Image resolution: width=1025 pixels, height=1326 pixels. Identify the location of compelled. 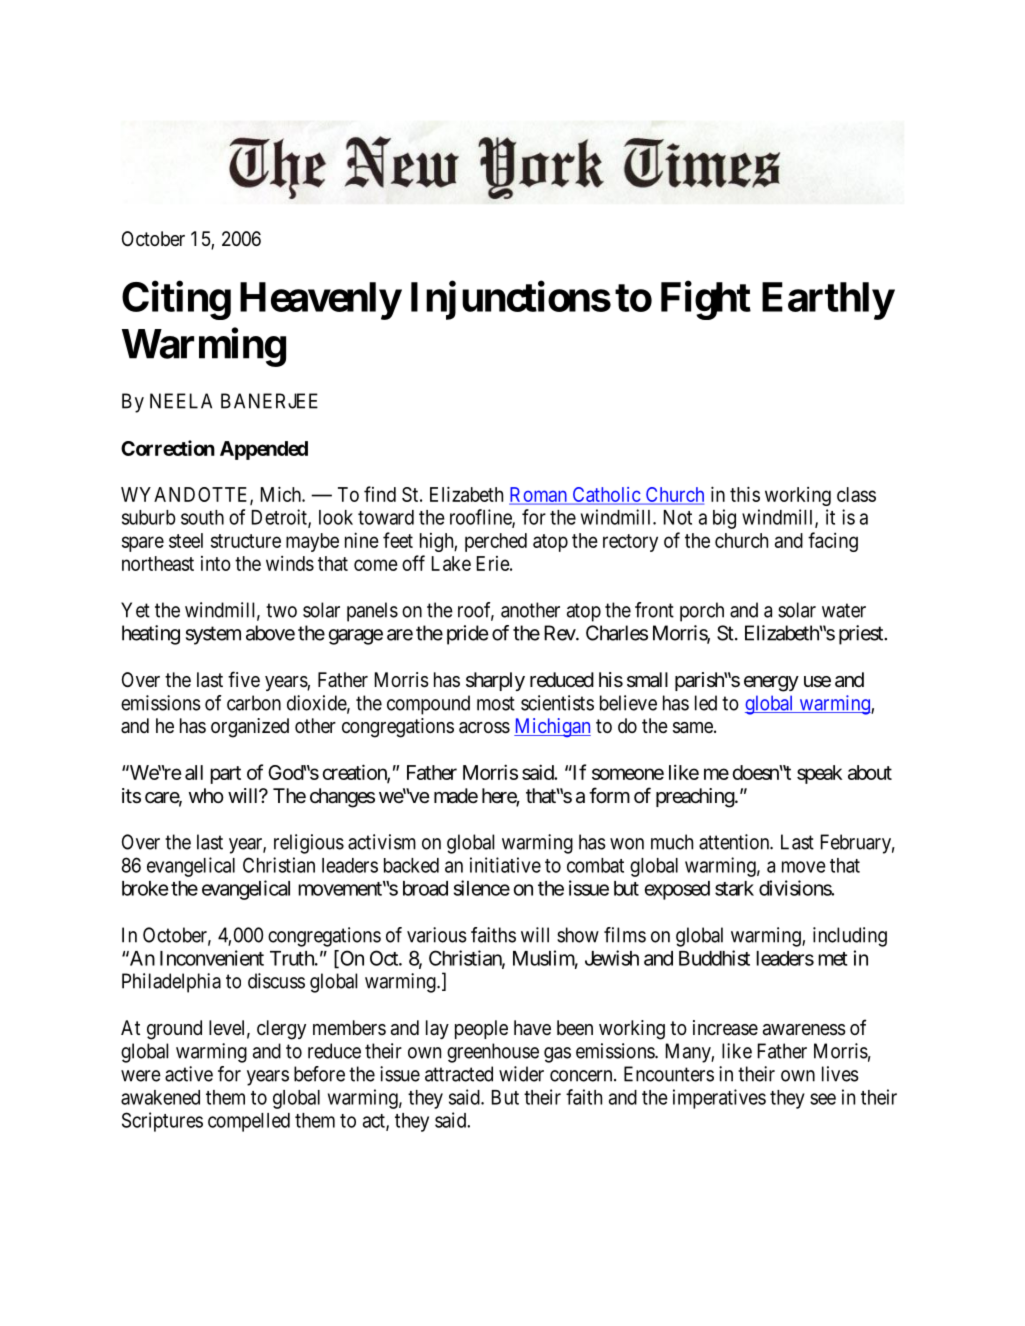
(249, 1122).
